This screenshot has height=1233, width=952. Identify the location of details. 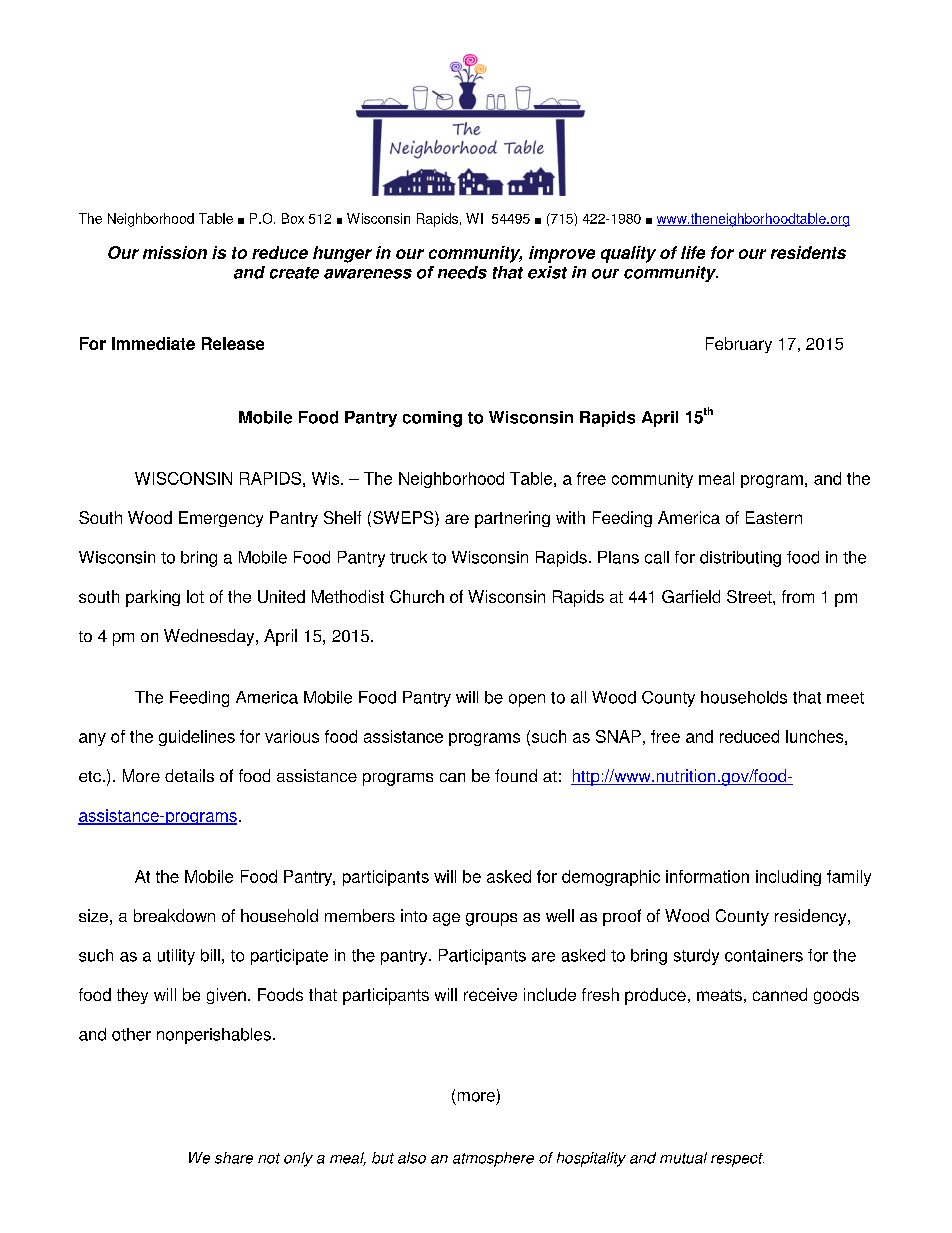
(189, 775).
